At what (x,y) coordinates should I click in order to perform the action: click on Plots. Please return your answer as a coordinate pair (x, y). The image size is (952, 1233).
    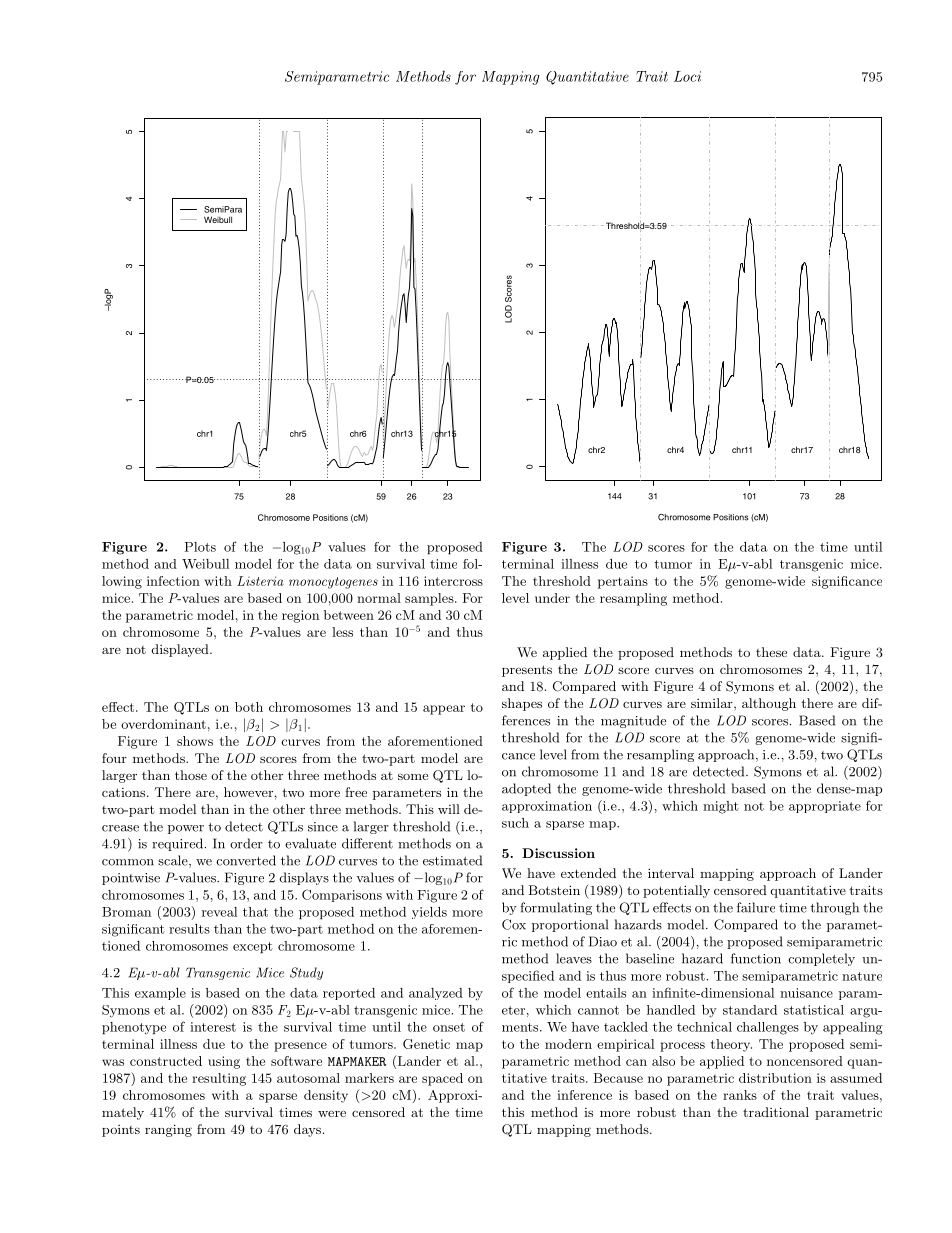
    Looking at the image, I should click on (200, 547).
